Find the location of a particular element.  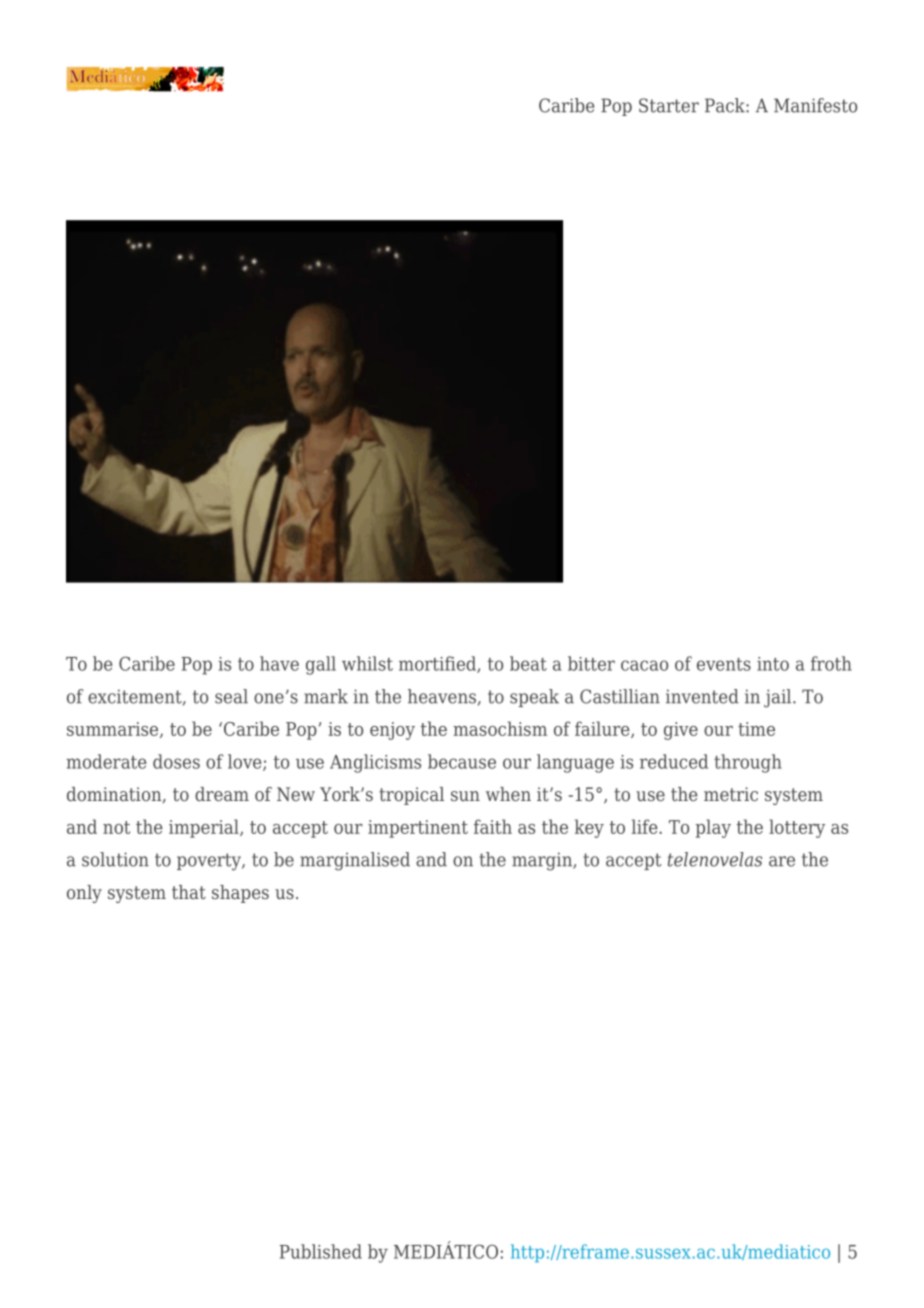

events is located at coordinates (724, 664).
